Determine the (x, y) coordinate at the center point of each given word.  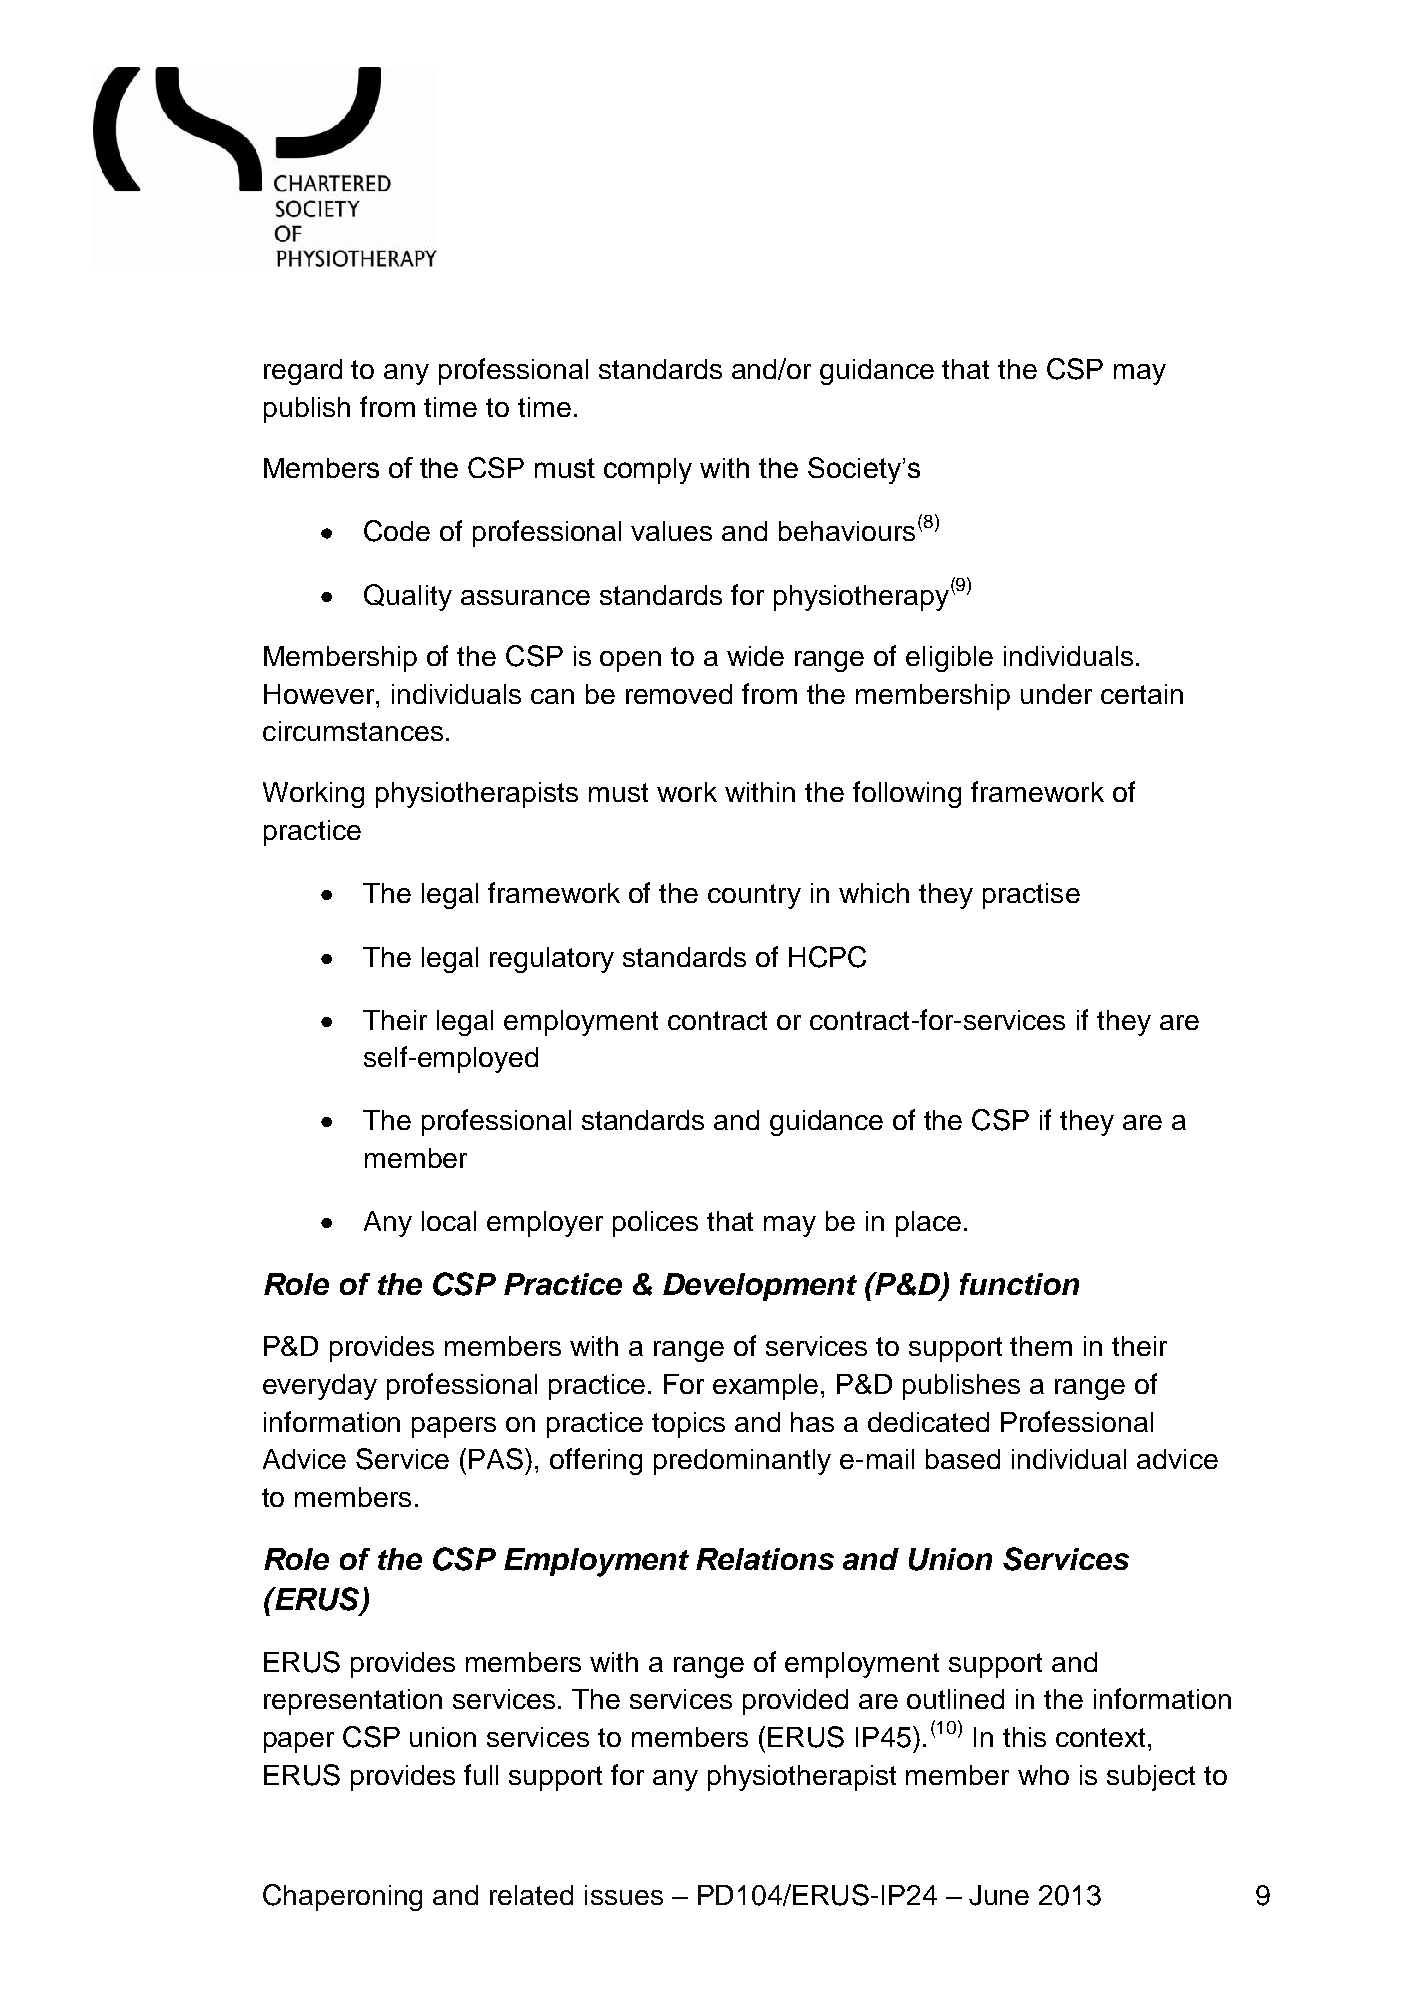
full (481, 1774)
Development (760, 1287)
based (963, 1459)
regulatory (552, 960)
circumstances (353, 731)
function (1019, 1284)
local (449, 1221)
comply (648, 471)
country (754, 896)
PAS (497, 1459)
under (1056, 694)
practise (1031, 896)
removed (679, 694)
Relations (765, 1559)
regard (303, 372)
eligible (949, 659)
